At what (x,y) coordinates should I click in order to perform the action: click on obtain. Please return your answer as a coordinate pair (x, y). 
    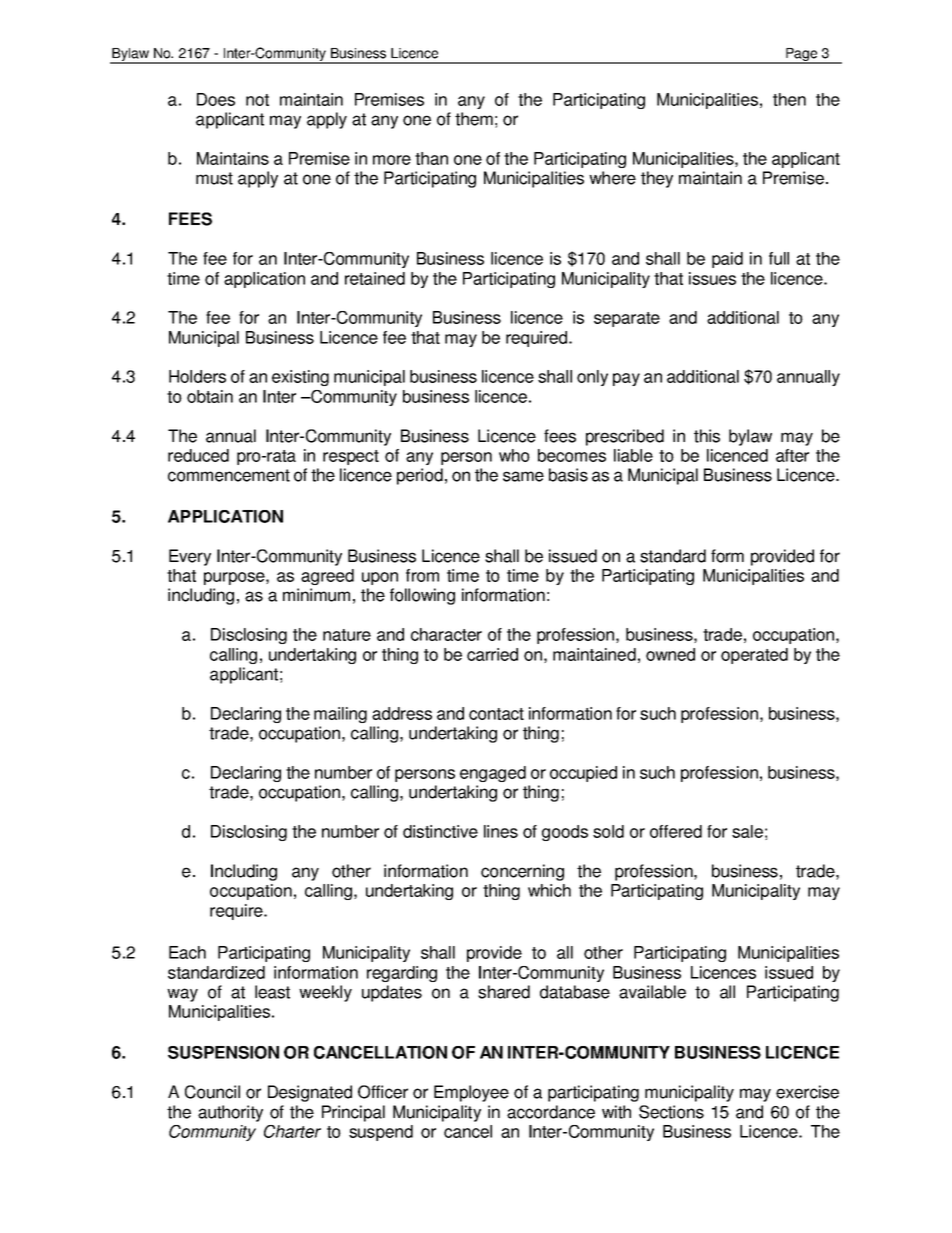
    Looking at the image, I should click on (210, 396).
